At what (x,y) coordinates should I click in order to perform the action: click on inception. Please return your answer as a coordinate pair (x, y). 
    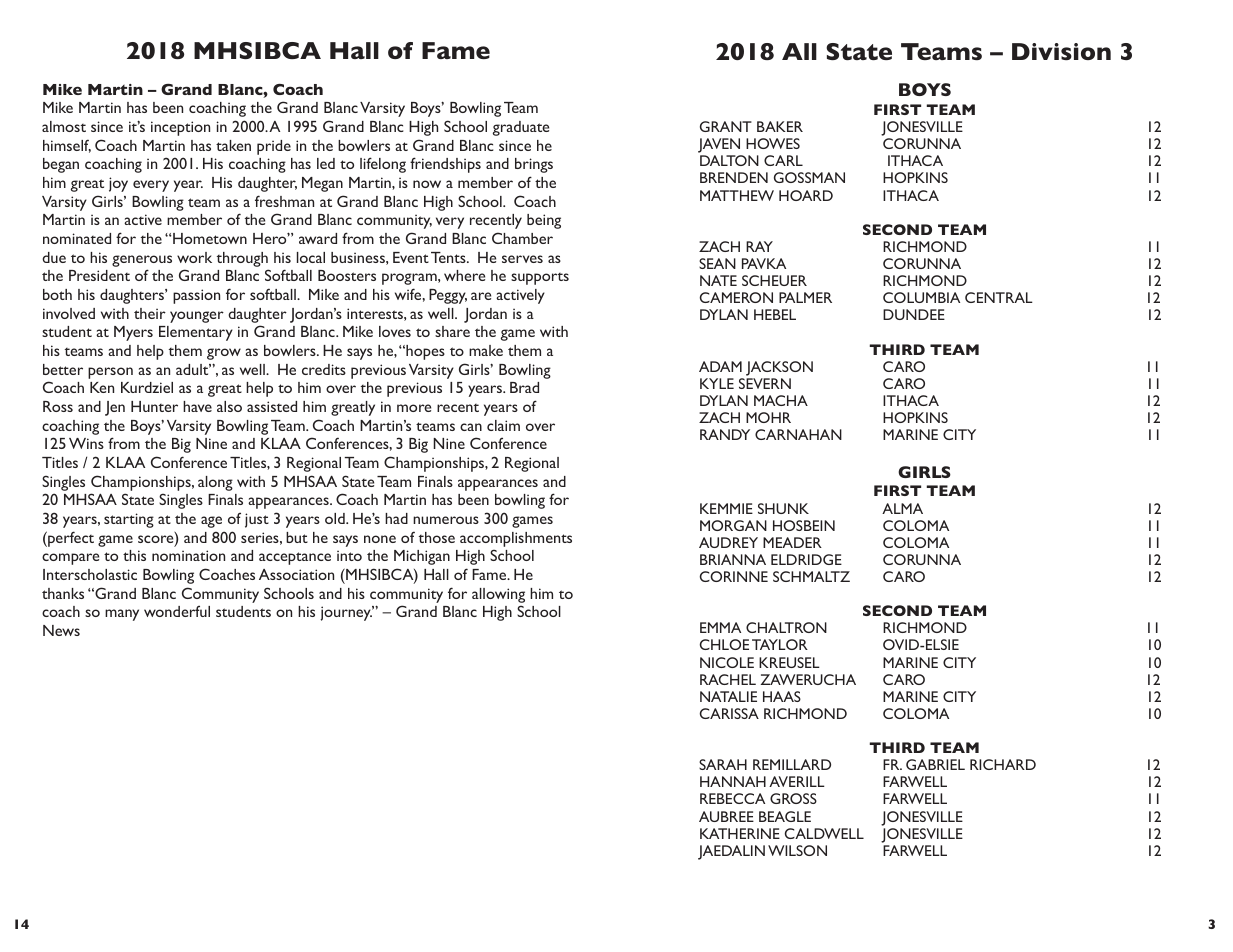
    Looking at the image, I should click on (180, 128).
